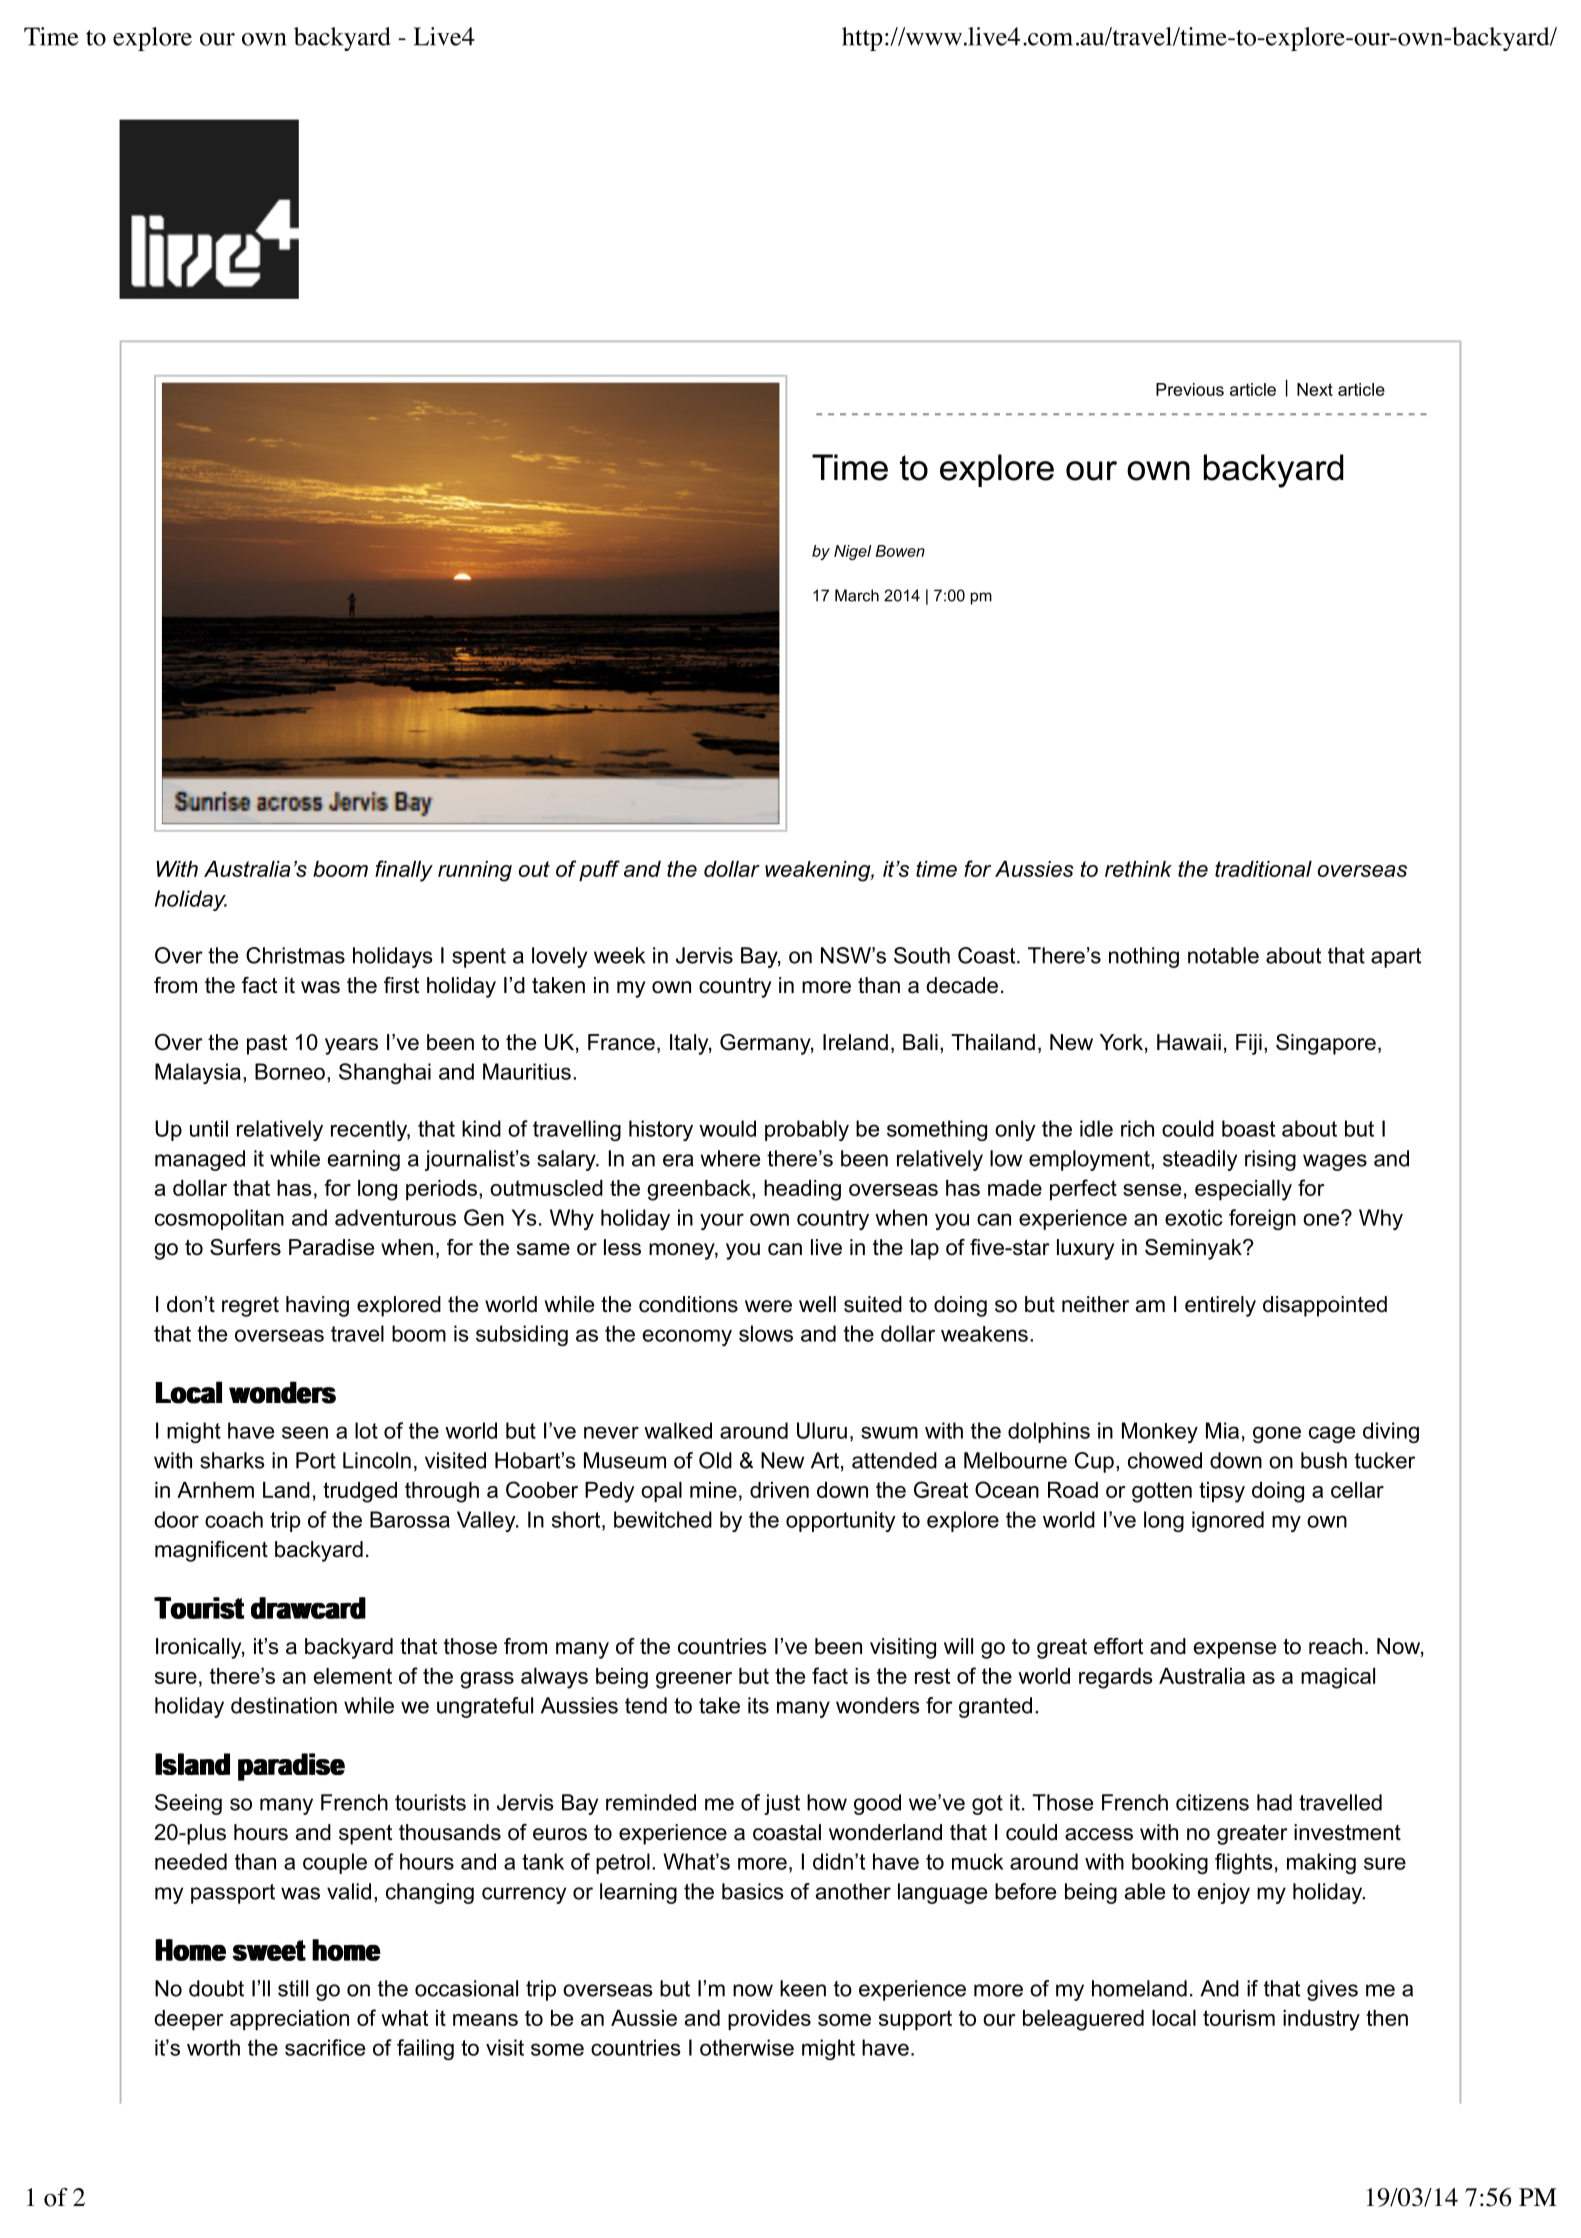 This screenshot has width=1581, height=2238. I want to click on Previous, so click(1190, 389).
